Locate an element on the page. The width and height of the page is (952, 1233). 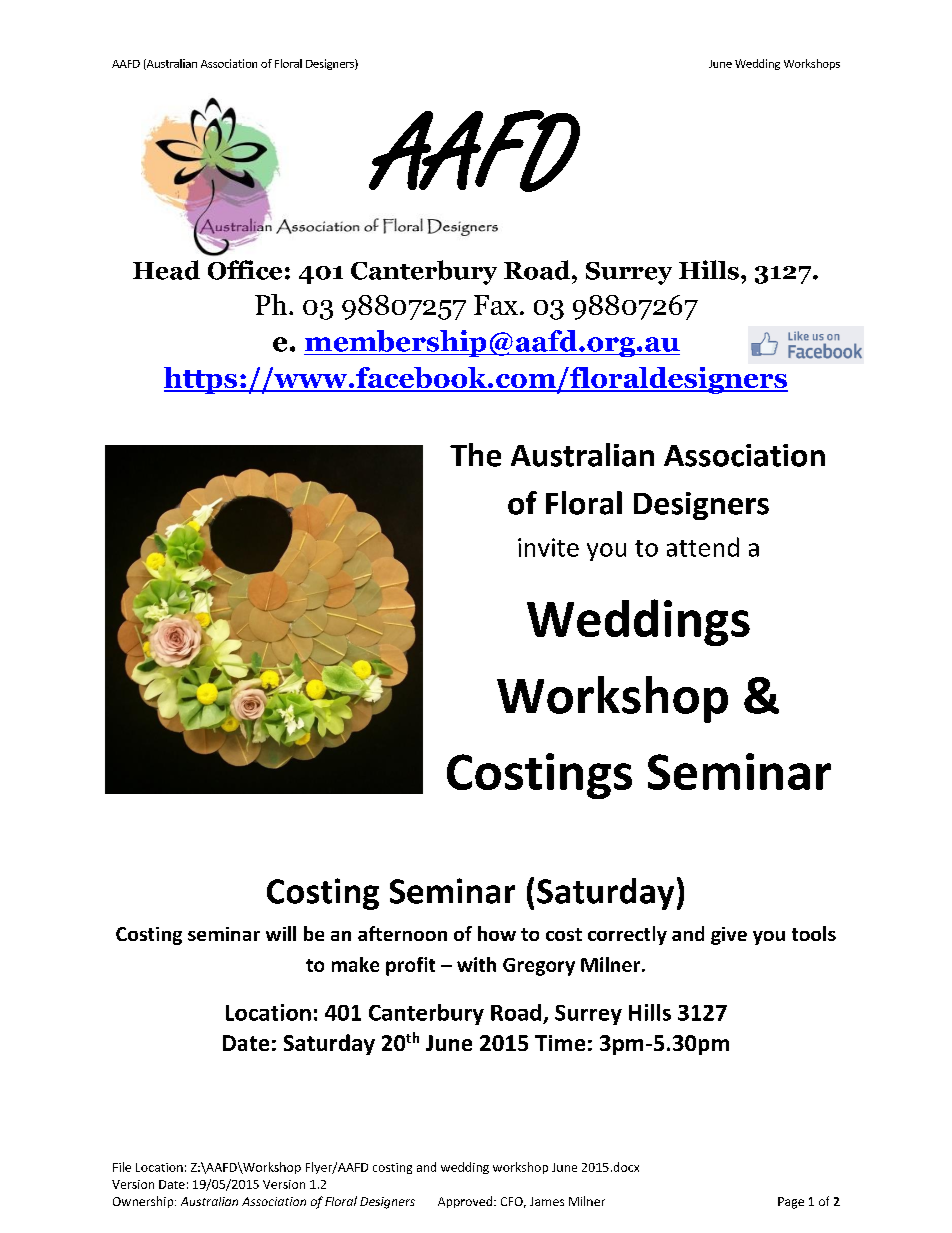
Approved is located at coordinates (466, 1202).
